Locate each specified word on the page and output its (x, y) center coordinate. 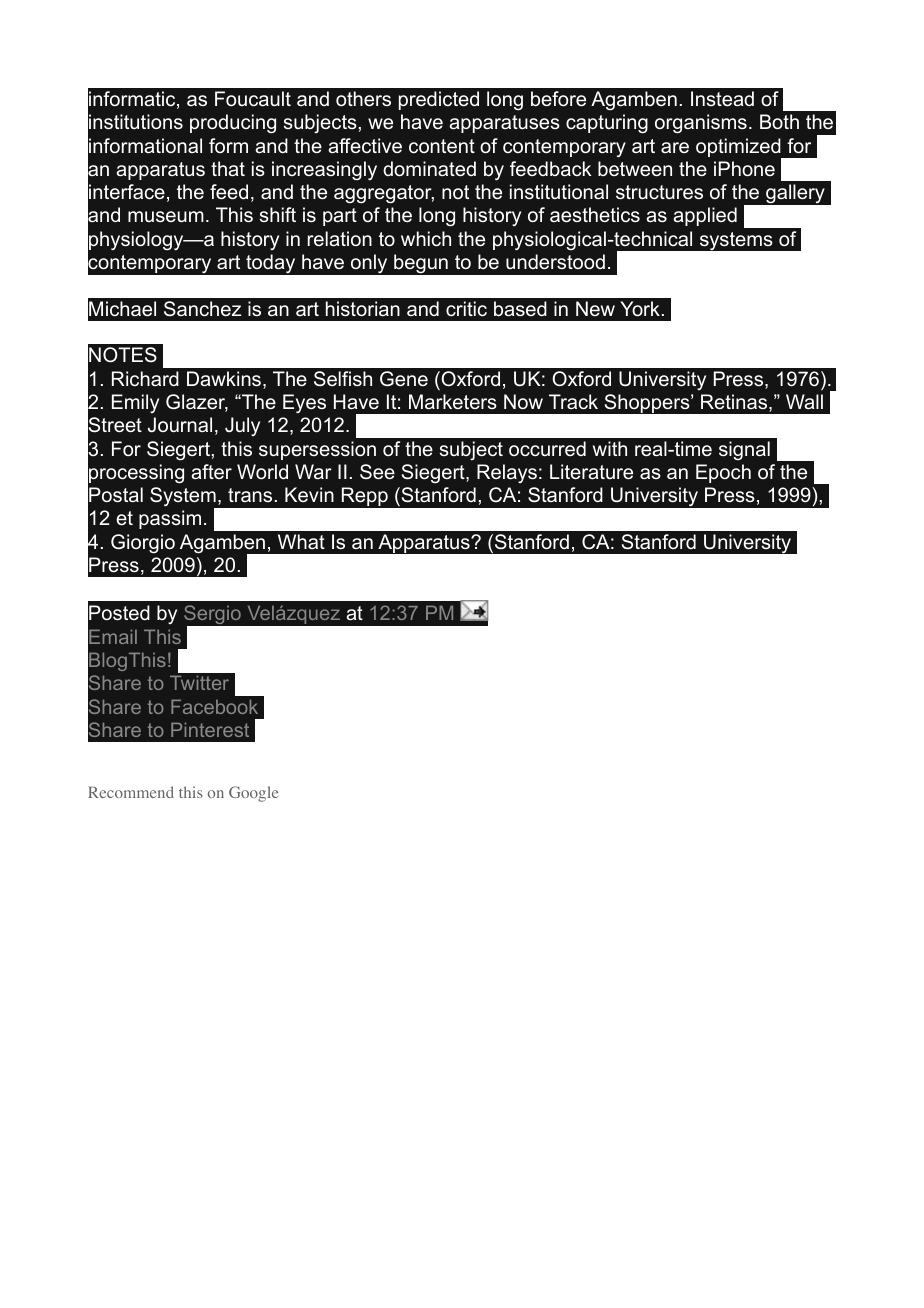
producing (233, 124)
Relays (507, 473)
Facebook (214, 706)
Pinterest (210, 729)
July (242, 426)
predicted (439, 100)
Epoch (723, 473)
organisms (701, 124)
